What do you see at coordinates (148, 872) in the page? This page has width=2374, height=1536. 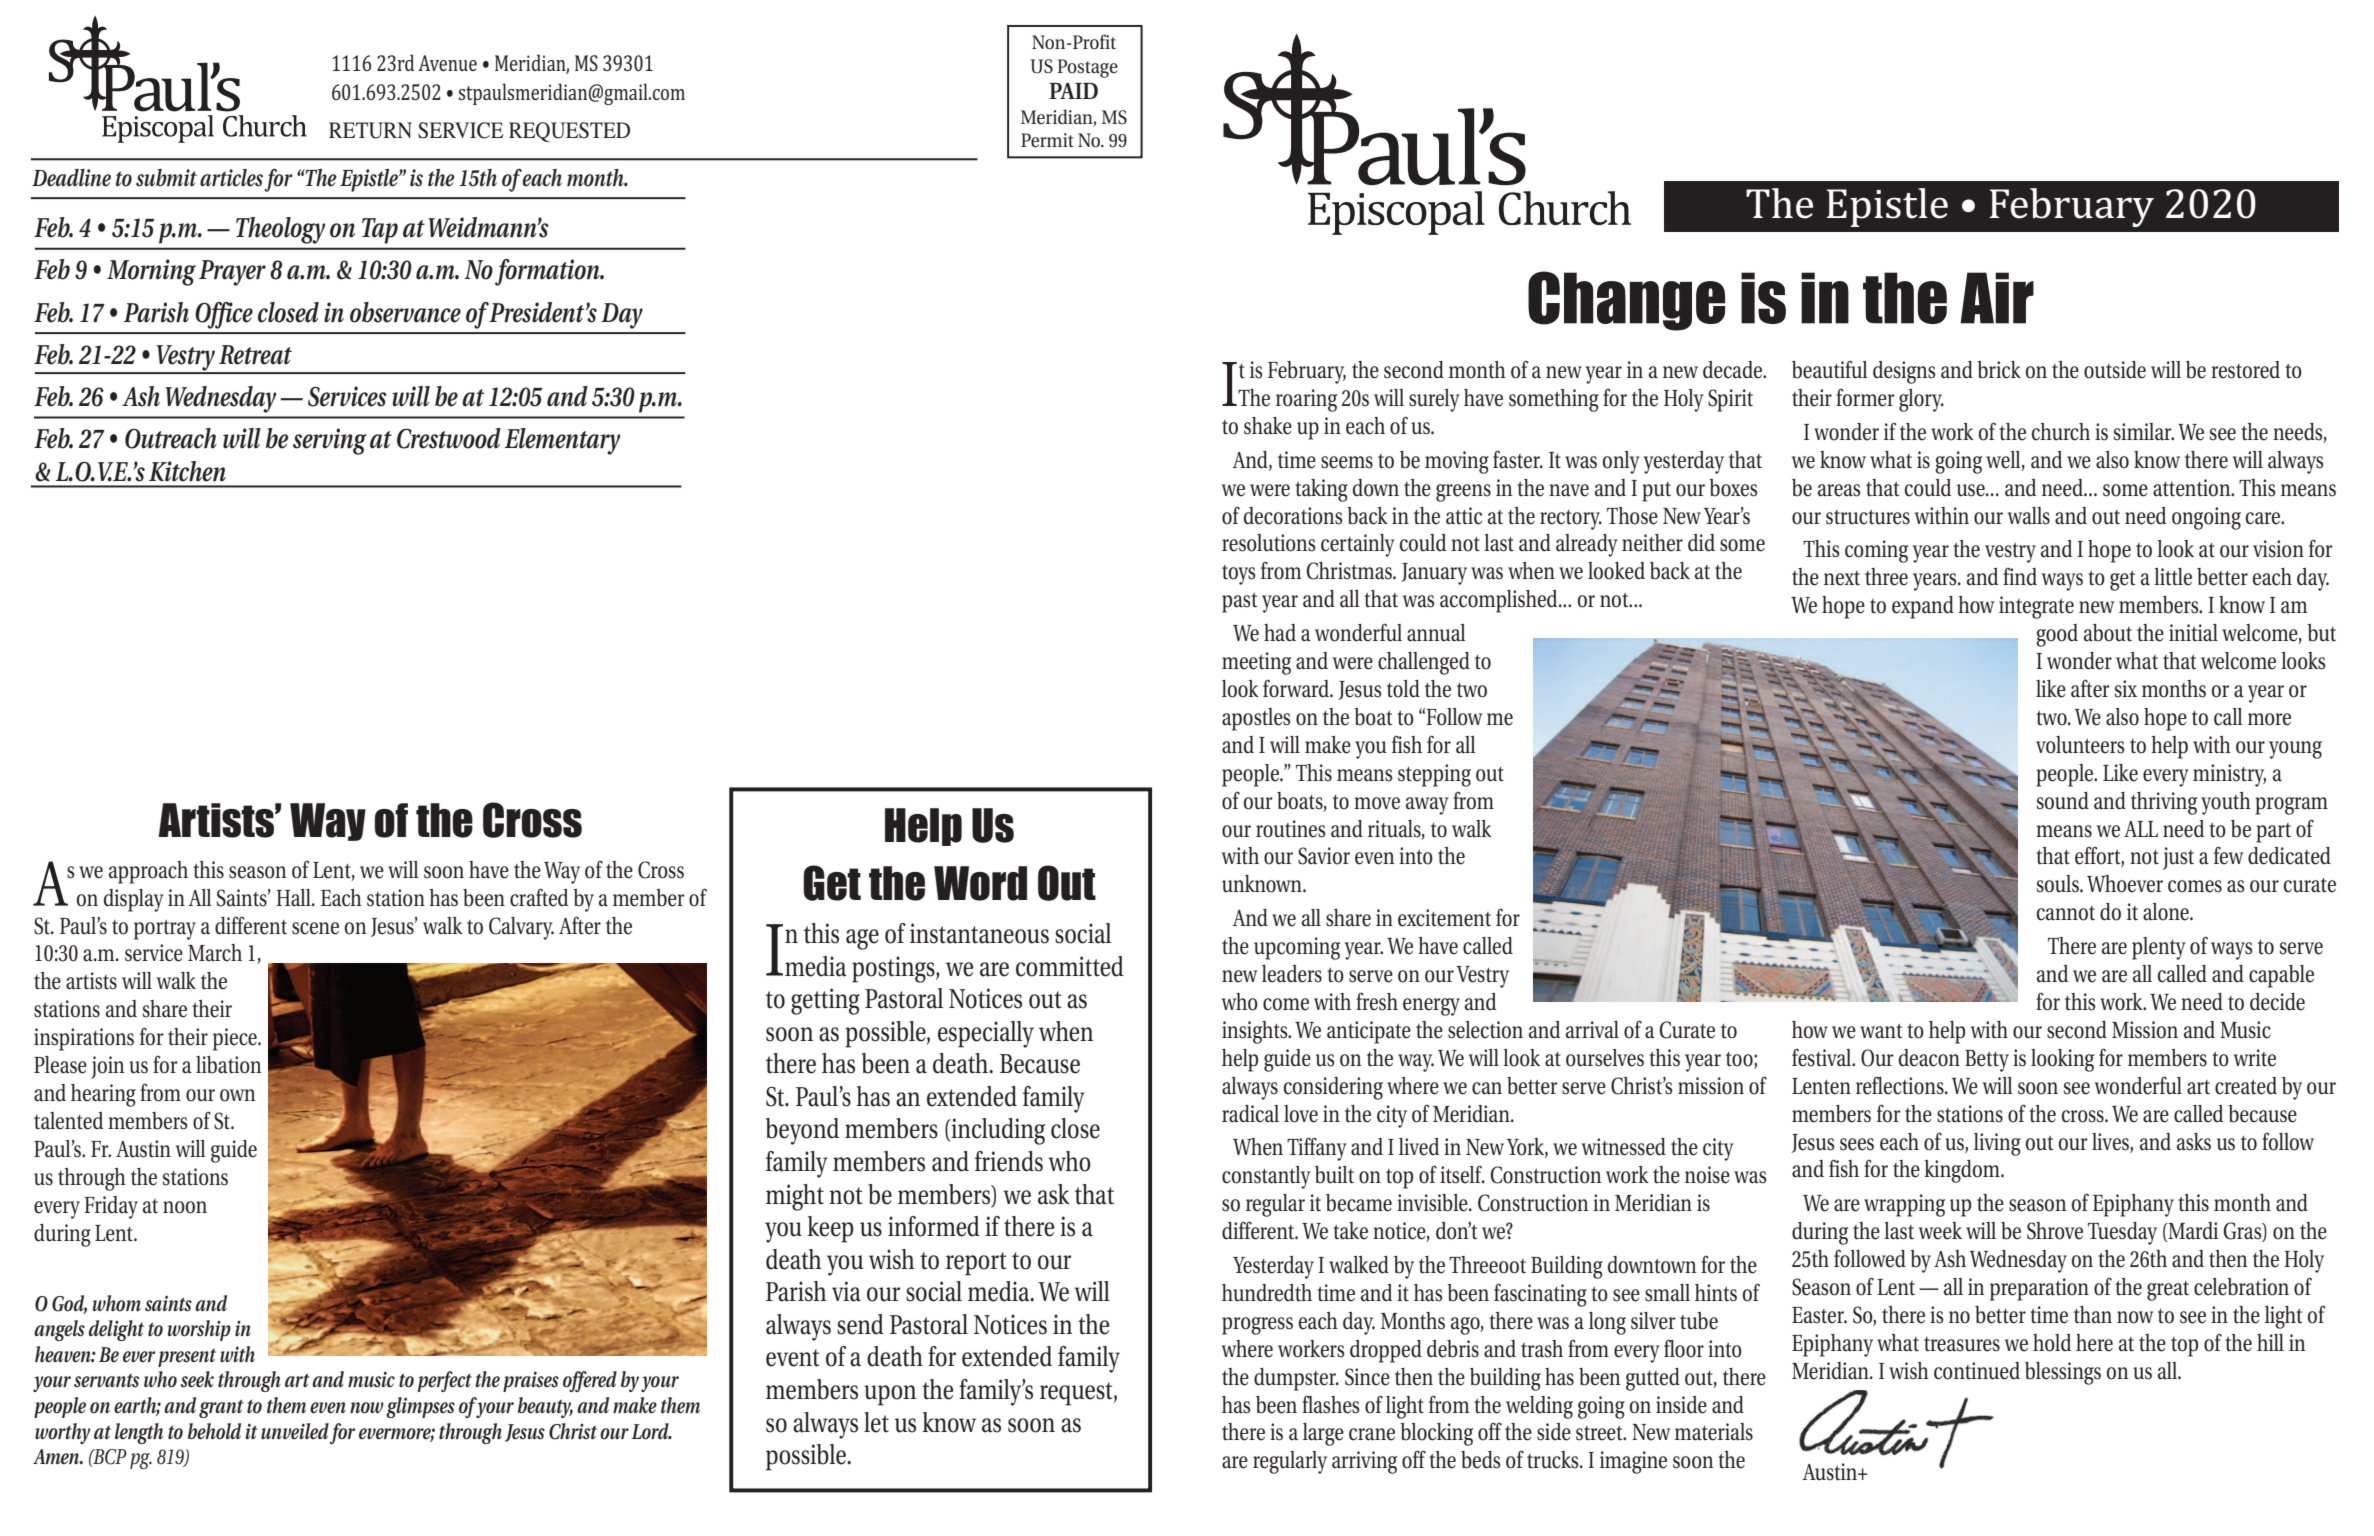 I see `approach` at bounding box center [148, 872].
